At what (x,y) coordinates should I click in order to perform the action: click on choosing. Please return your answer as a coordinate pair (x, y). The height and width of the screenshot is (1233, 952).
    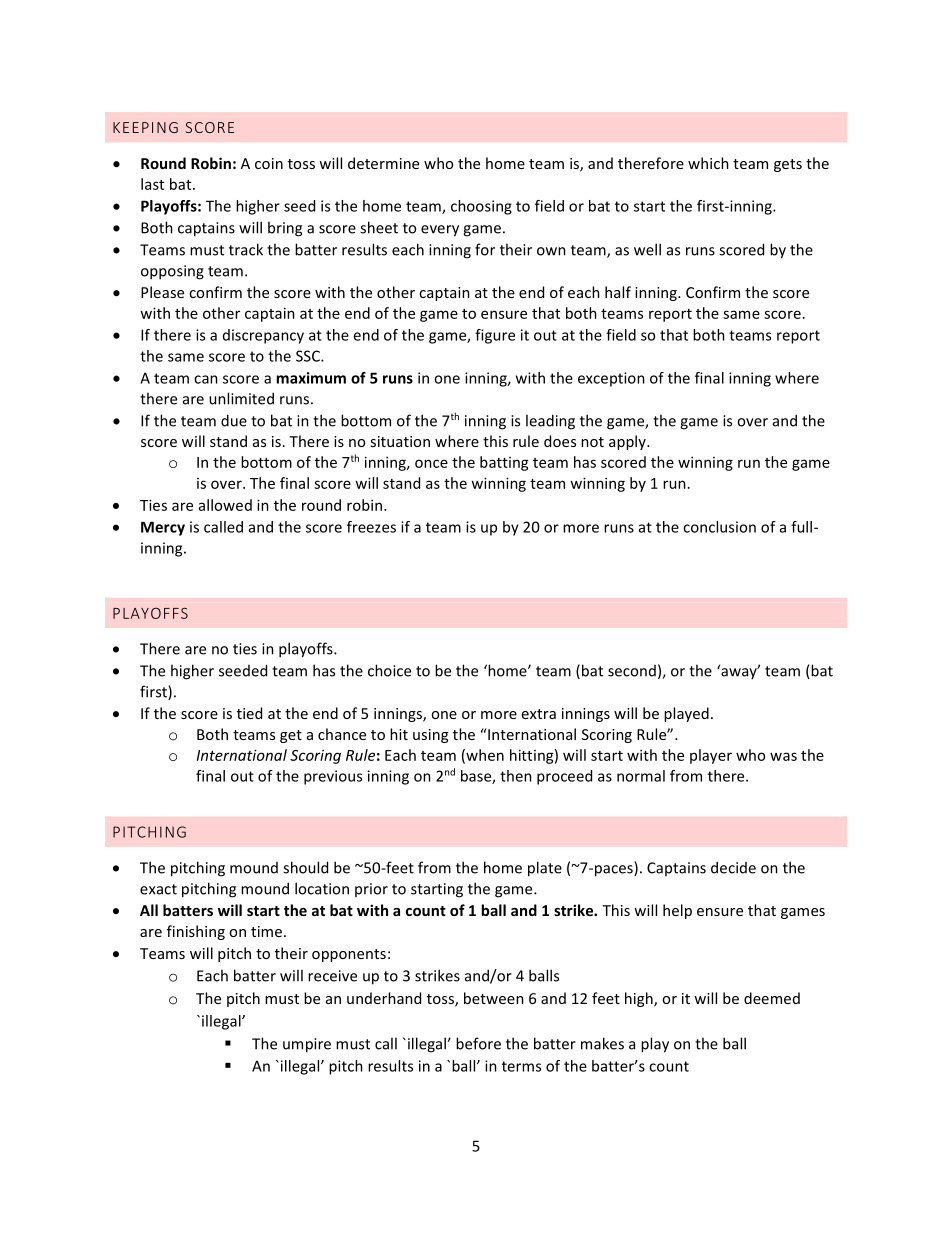
    Looking at the image, I should click on (481, 207).
